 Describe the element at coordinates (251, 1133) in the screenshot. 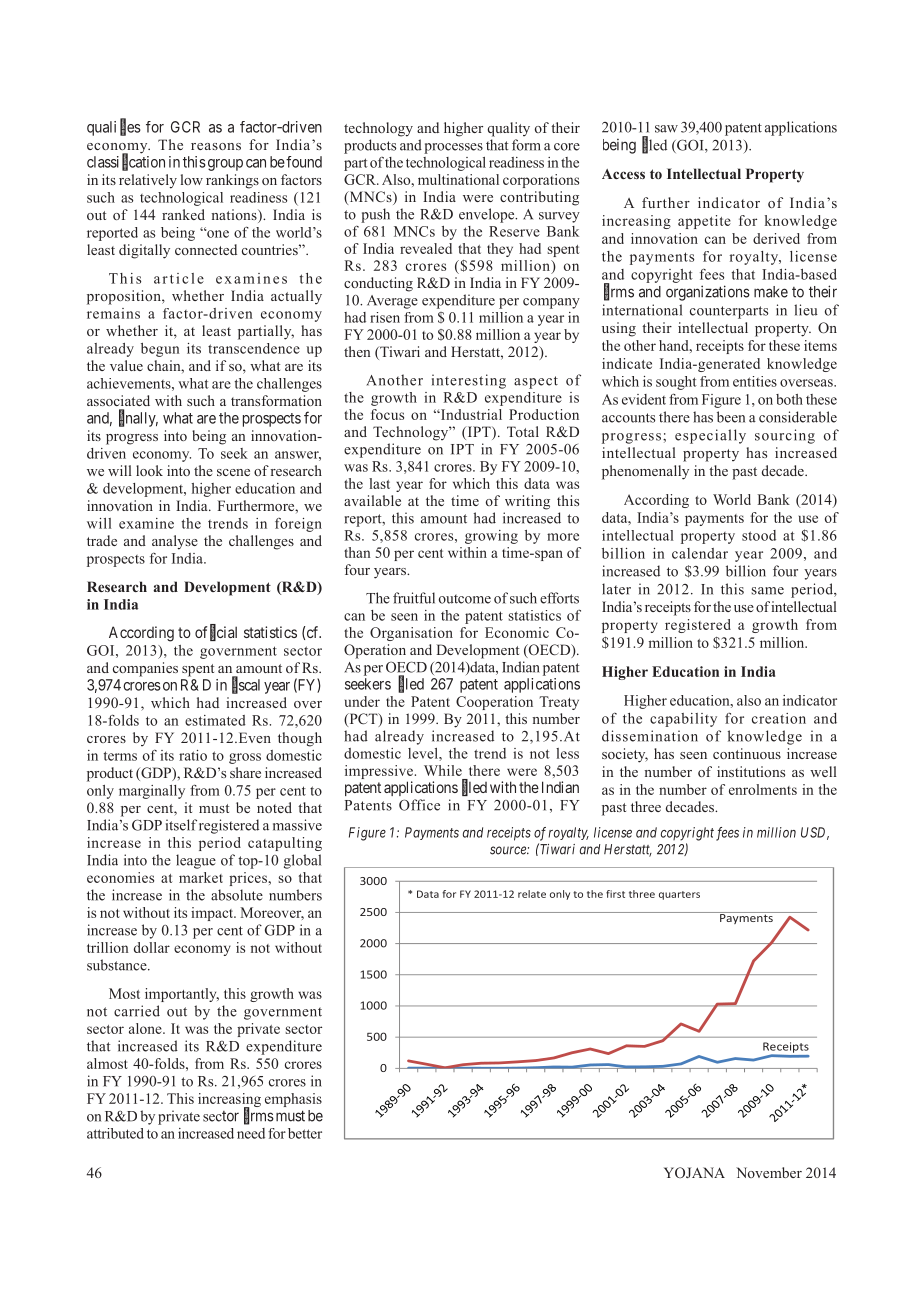

I see `need` at that location.
